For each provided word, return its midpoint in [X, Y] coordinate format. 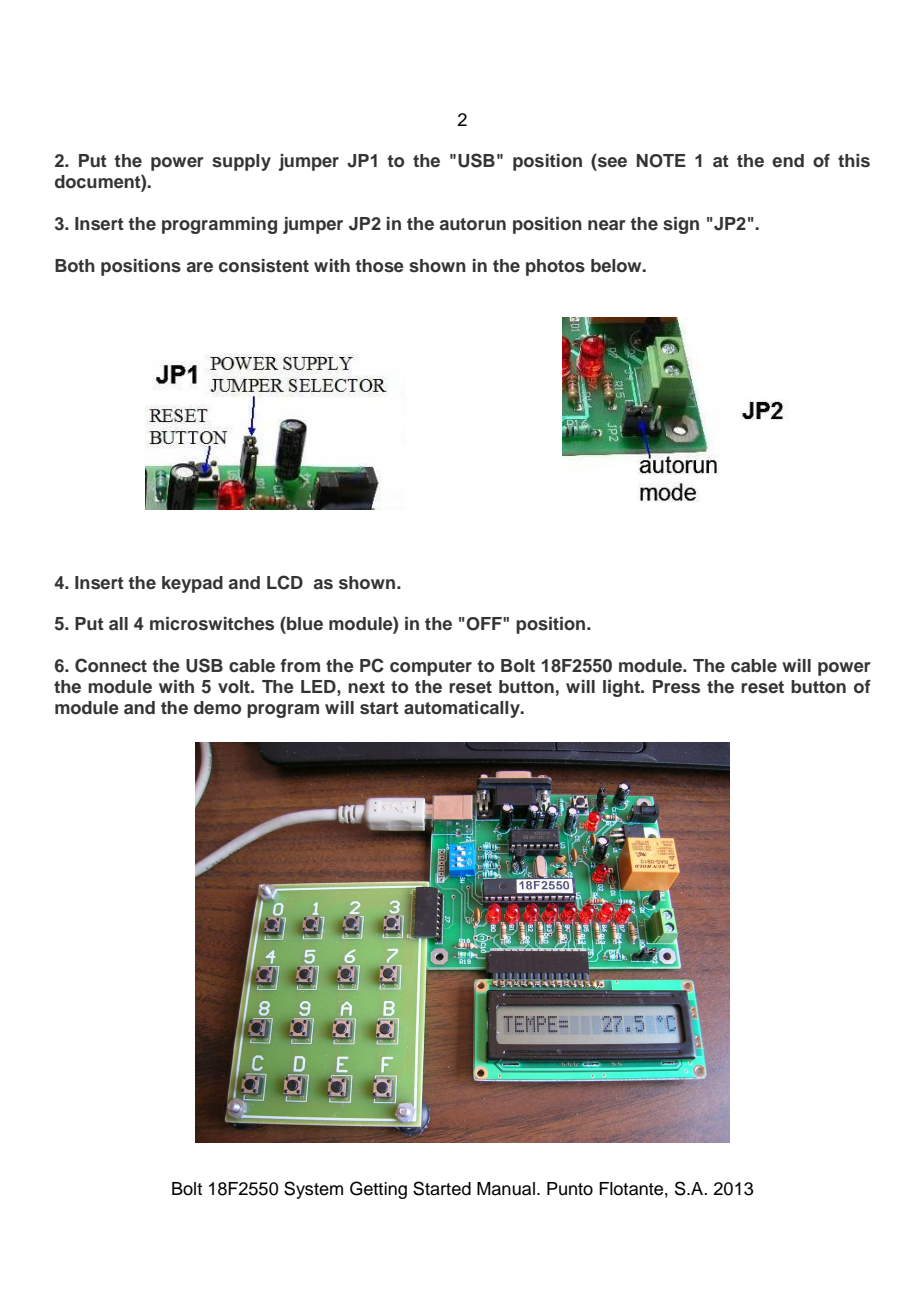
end [788, 161]
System [313, 1190]
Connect [111, 665]
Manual [506, 1189]
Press [676, 687]
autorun [473, 224]
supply [241, 162]
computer [431, 668]
